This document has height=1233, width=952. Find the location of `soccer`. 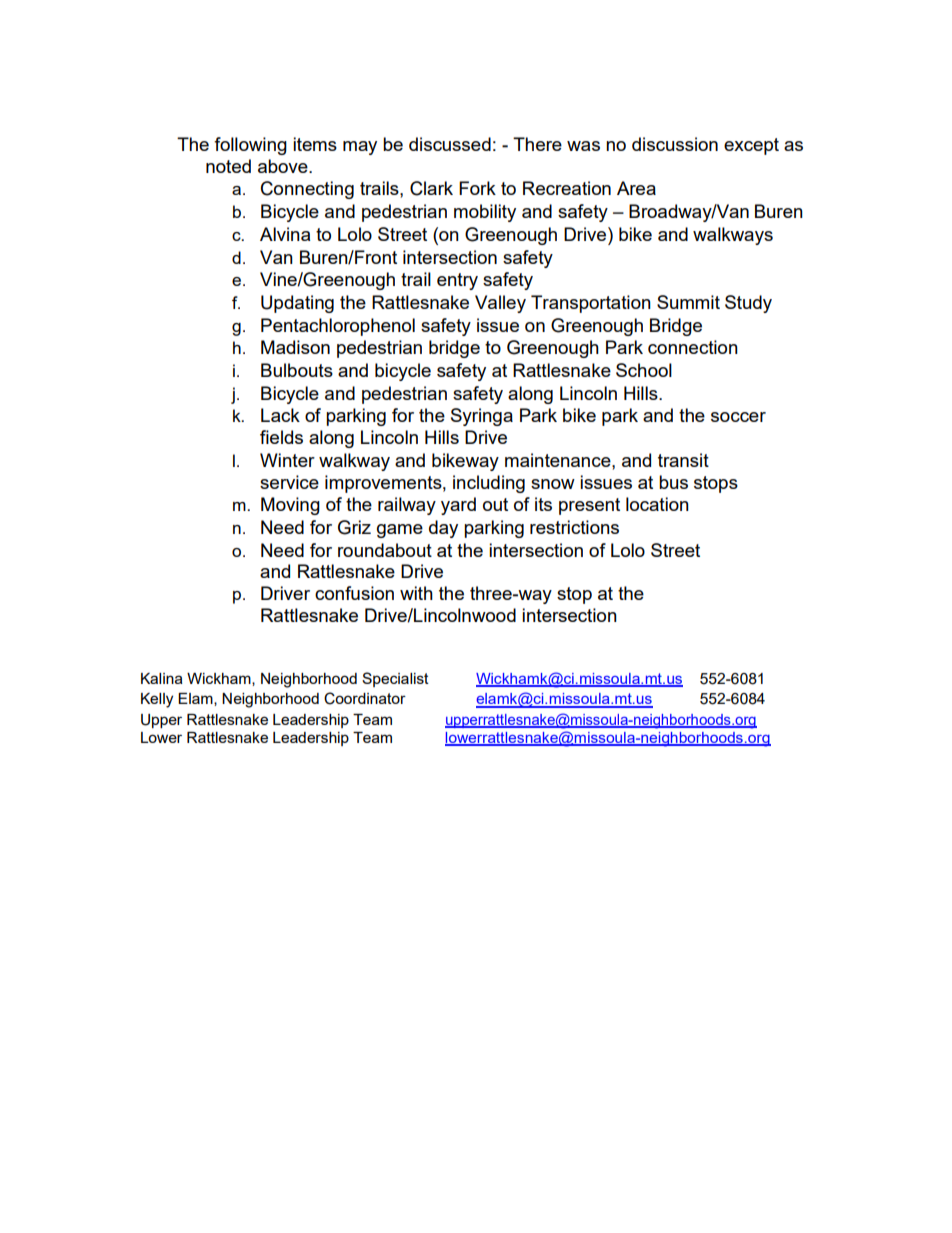

soccer is located at coordinates (738, 417).
